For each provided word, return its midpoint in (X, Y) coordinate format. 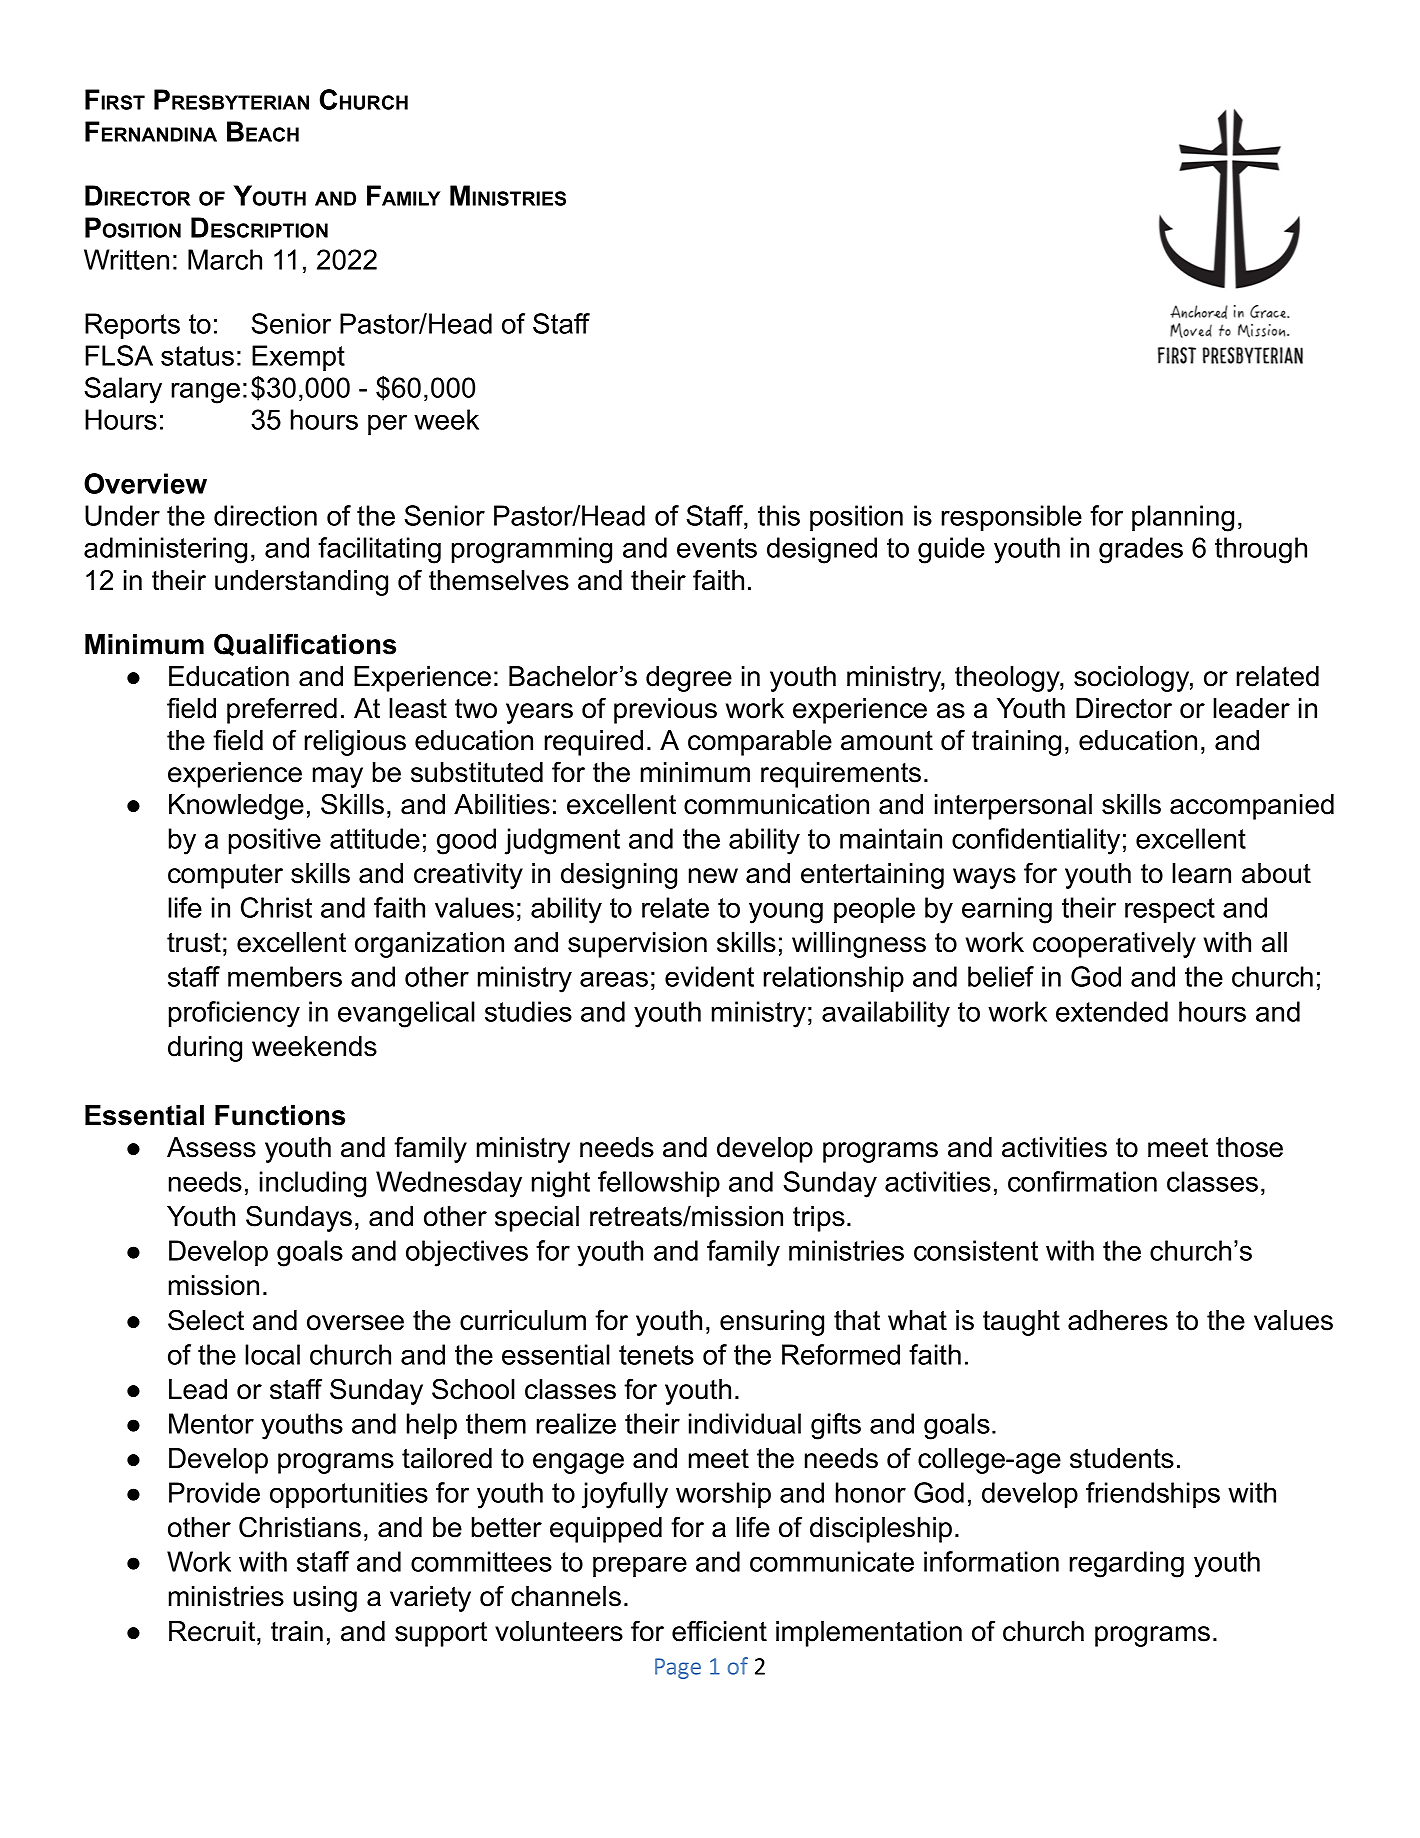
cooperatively (1114, 945)
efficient (719, 1631)
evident (709, 976)
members (285, 976)
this (779, 515)
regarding (1127, 1564)
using (325, 1599)
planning (1183, 518)
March (225, 259)
